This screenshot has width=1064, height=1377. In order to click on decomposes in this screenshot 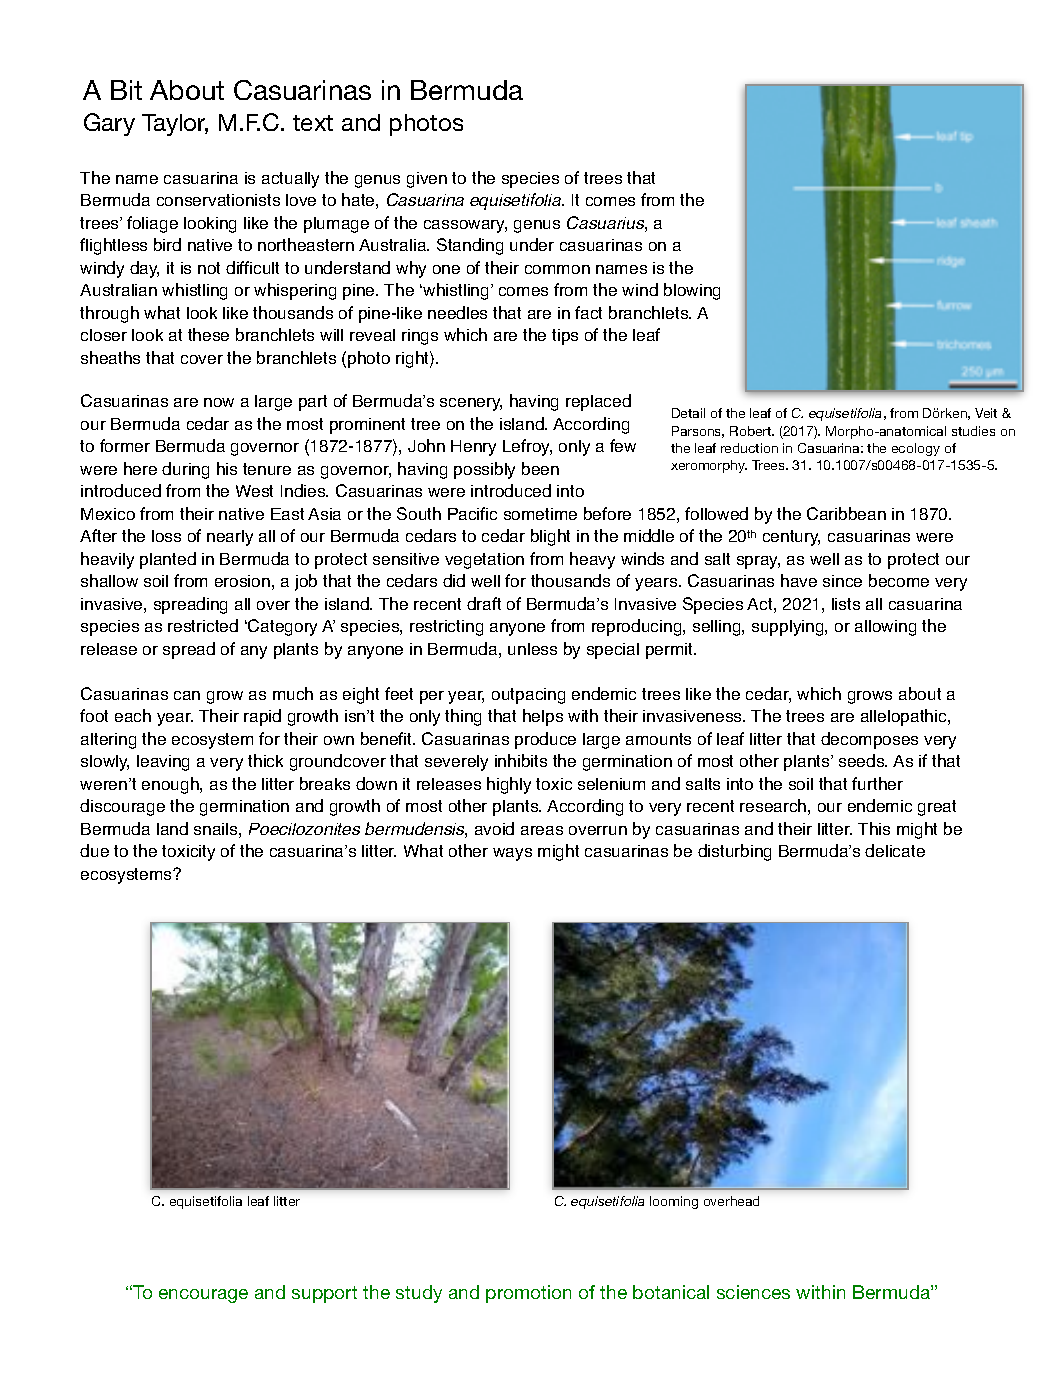, I will do `click(869, 740)`.
